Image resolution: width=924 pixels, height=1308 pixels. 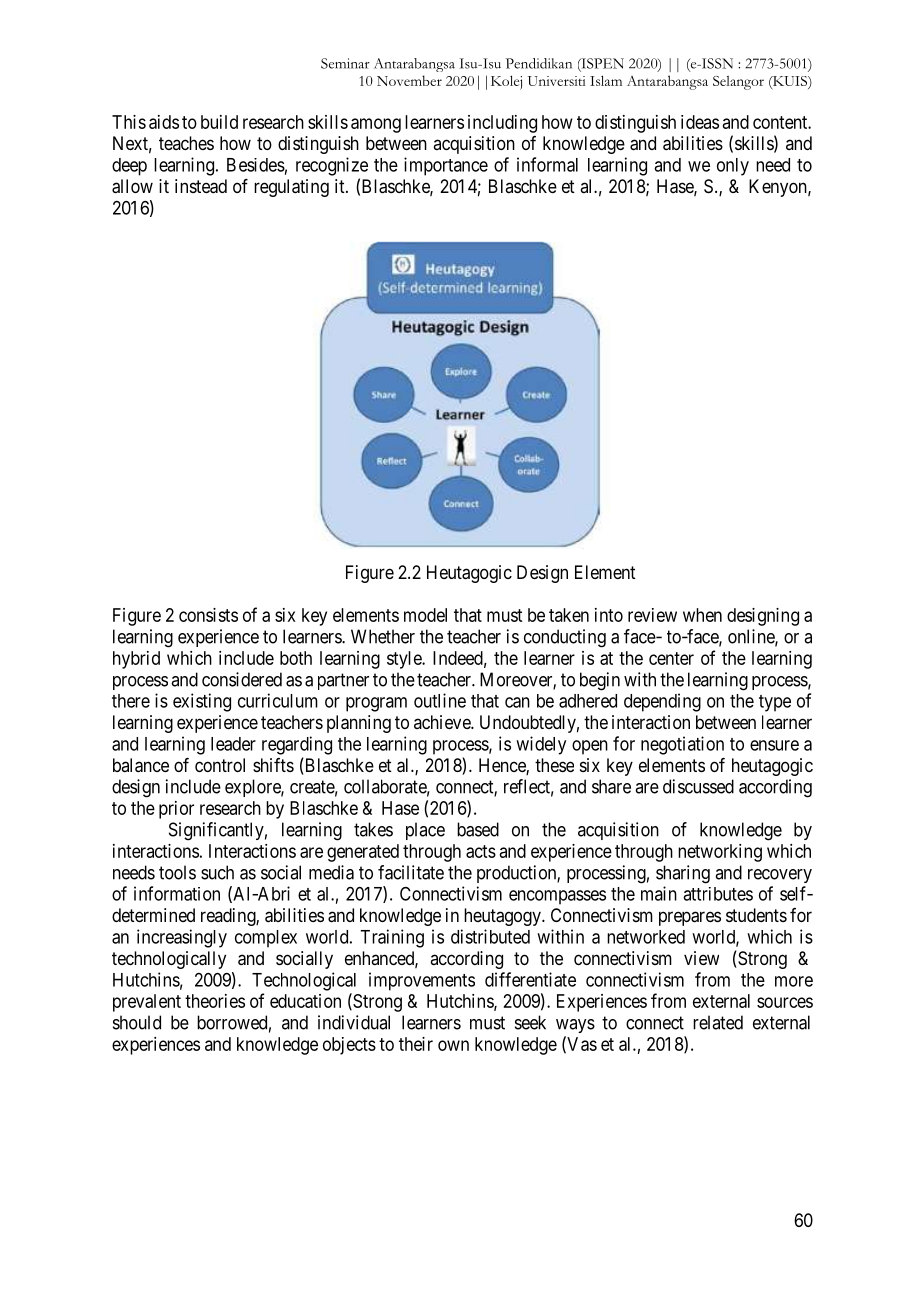 I want to click on importance, so click(x=446, y=166).
